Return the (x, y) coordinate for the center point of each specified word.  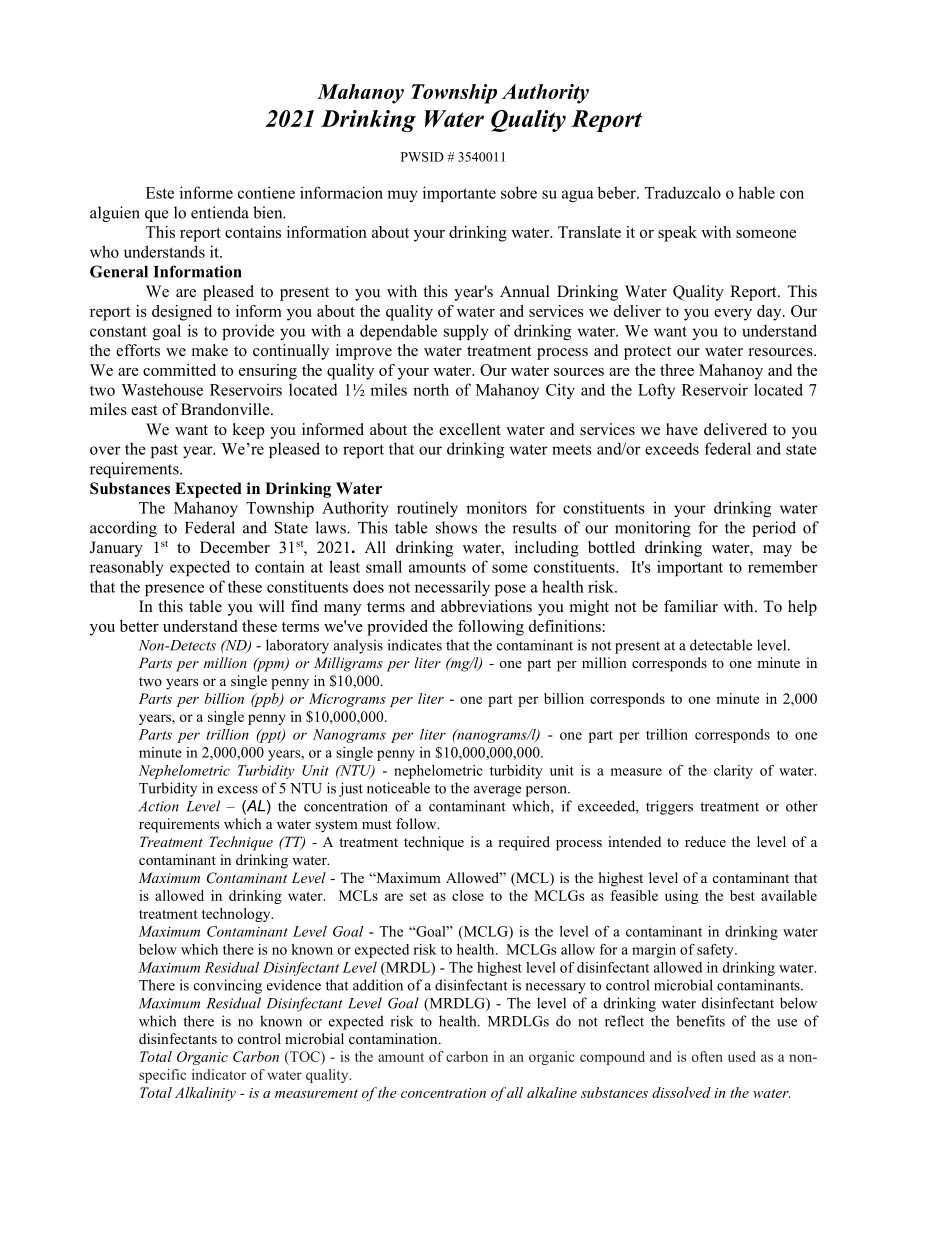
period (774, 529)
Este (160, 193)
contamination (394, 1038)
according (123, 529)
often (707, 1056)
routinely (427, 509)
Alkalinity (205, 1094)
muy (402, 196)
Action (158, 806)
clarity (733, 772)
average (497, 791)
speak (677, 234)
